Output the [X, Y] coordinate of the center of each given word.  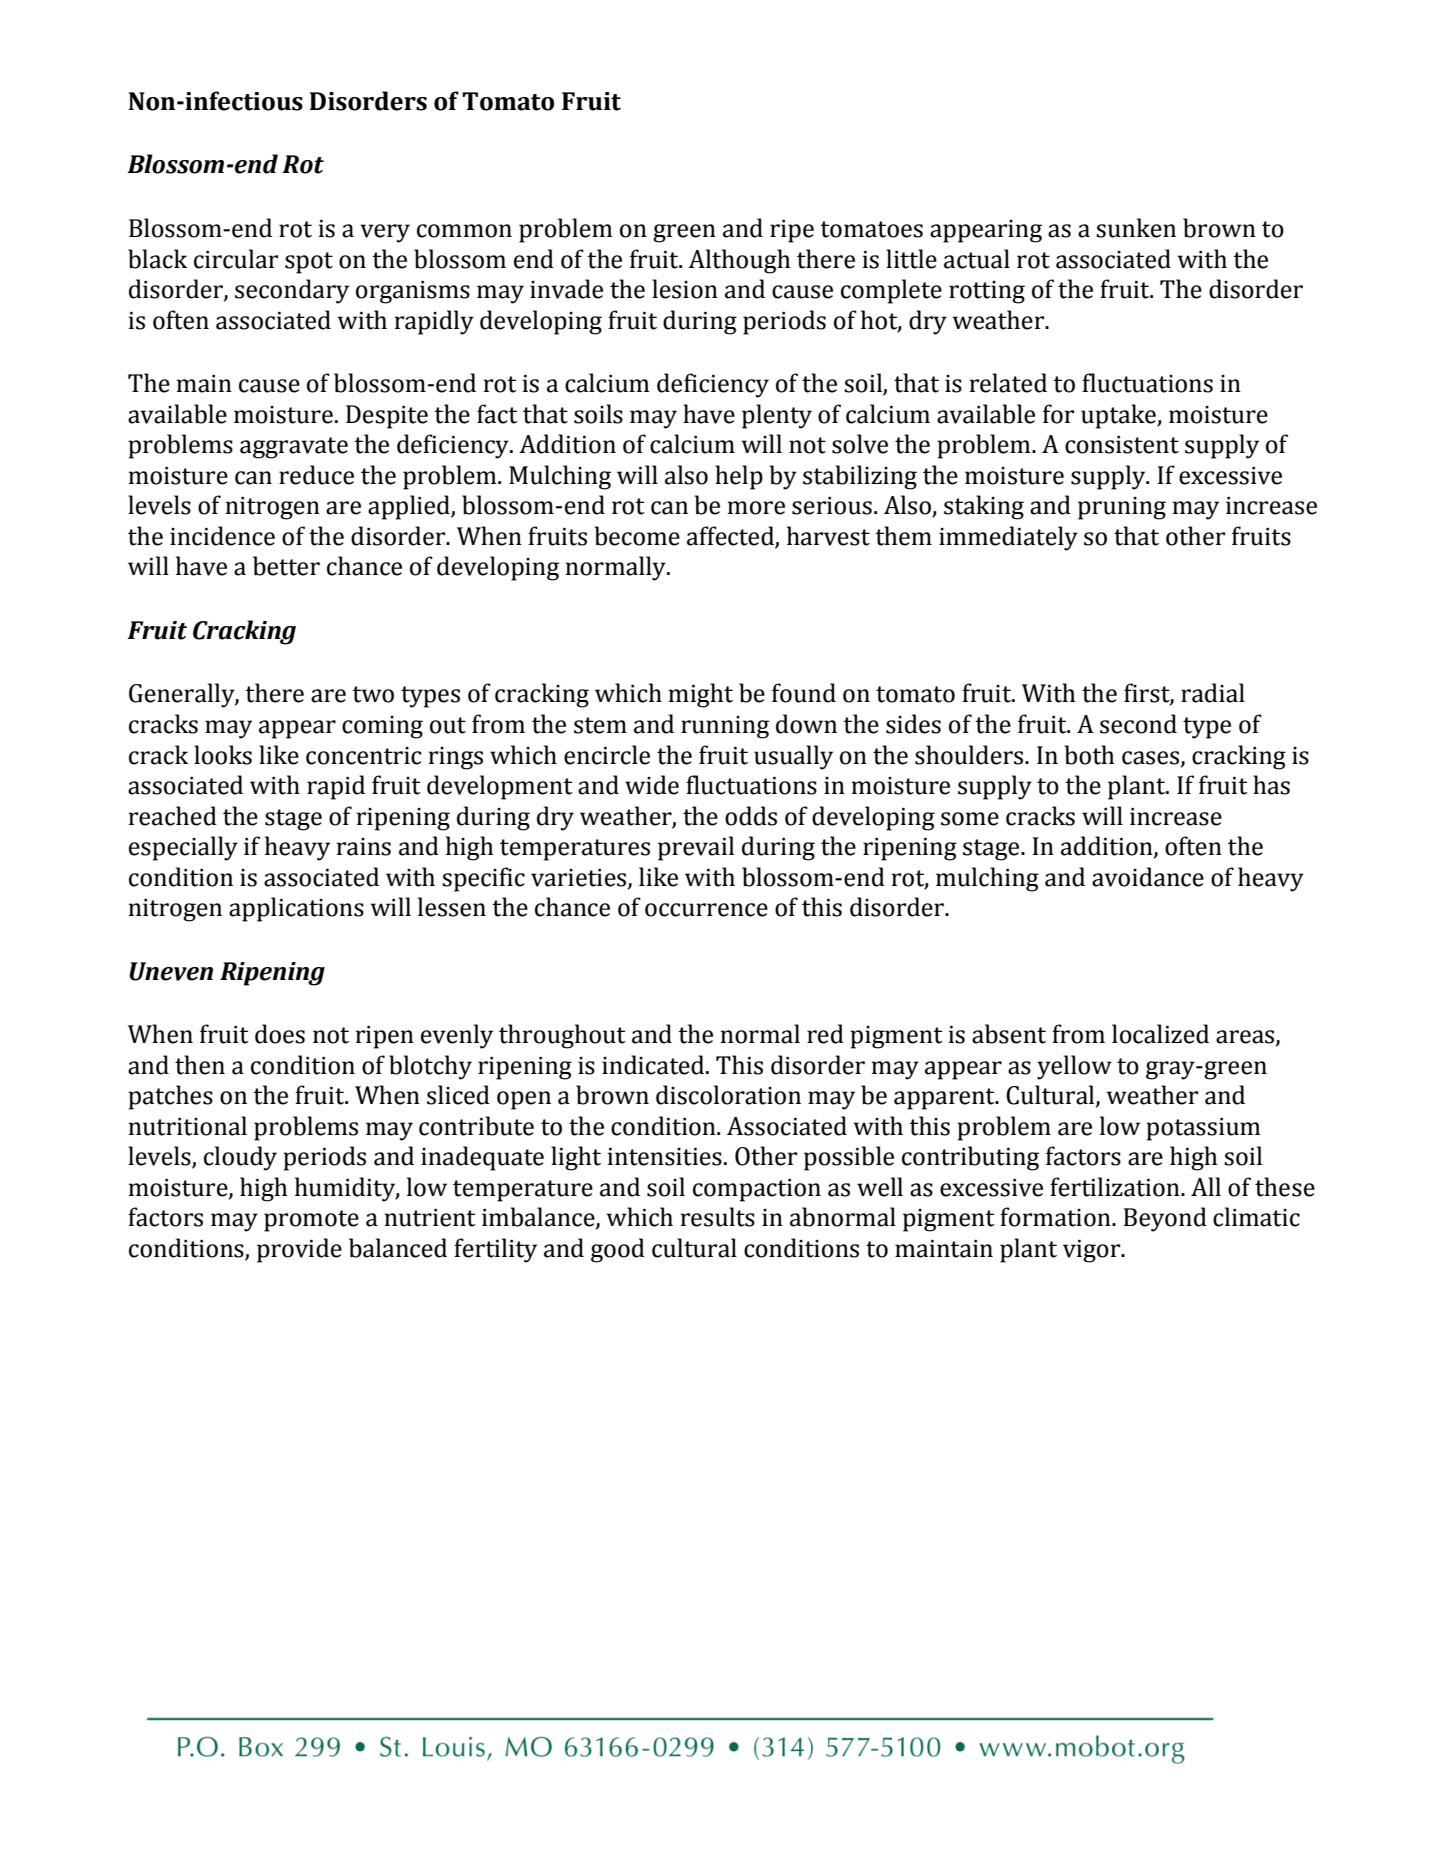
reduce [316, 475]
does [280, 1034]
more [756, 508]
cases [1150, 758]
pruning [1122, 508]
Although [739, 261]
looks [223, 755]
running [725, 727]
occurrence [706, 910]
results [718, 1217]
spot [309, 263]
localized [1160, 1034]
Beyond [1165, 1219]
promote [311, 1221]
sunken [1136, 228]
